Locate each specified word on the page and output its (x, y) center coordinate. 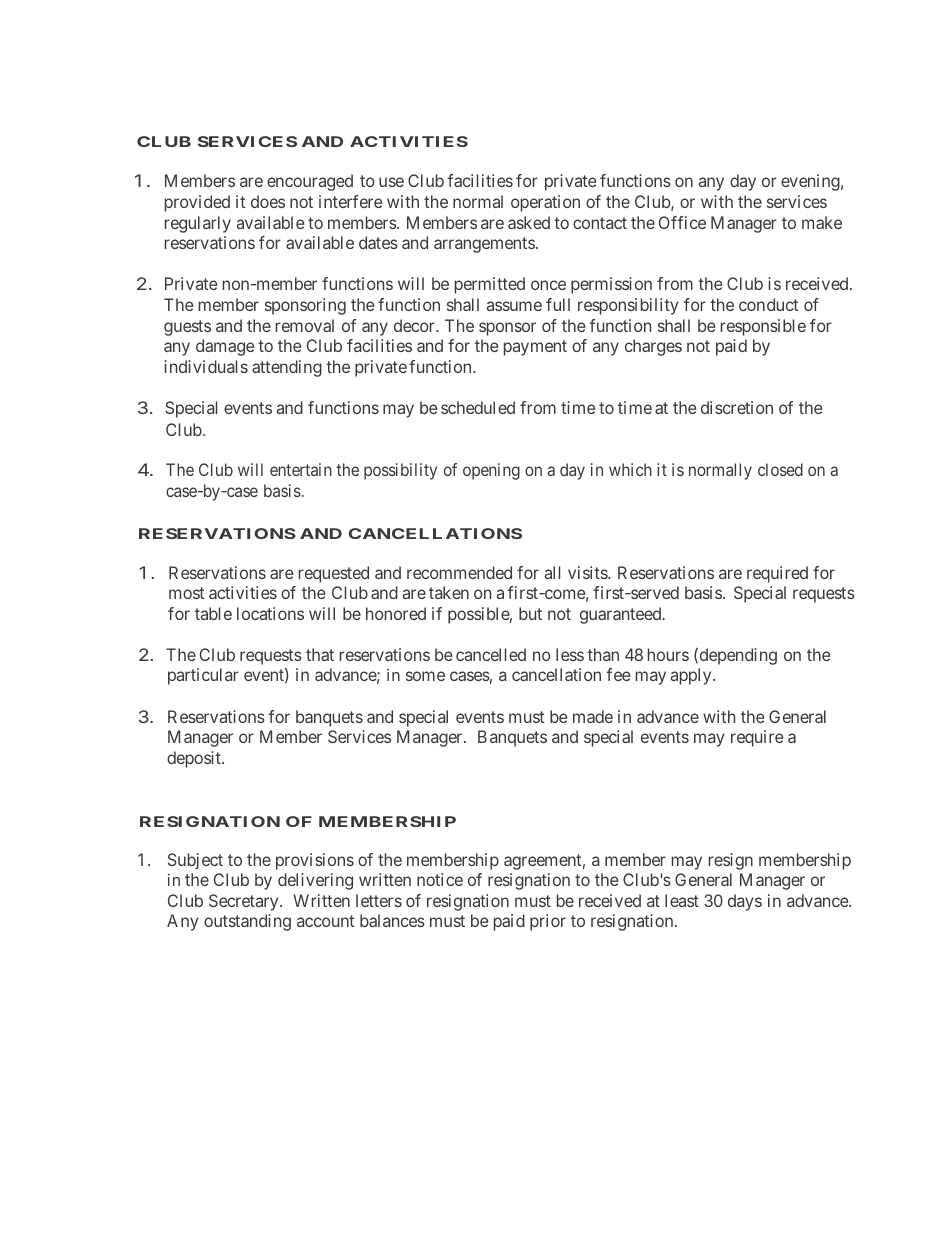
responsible (763, 327)
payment (535, 348)
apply (692, 676)
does (268, 201)
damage (225, 347)
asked (529, 222)
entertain (301, 469)
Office (682, 222)
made (593, 716)
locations (270, 613)
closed (780, 469)
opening (491, 471)
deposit (195, 759)
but (530, 613)
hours (668, 654)
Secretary (245, 902)
